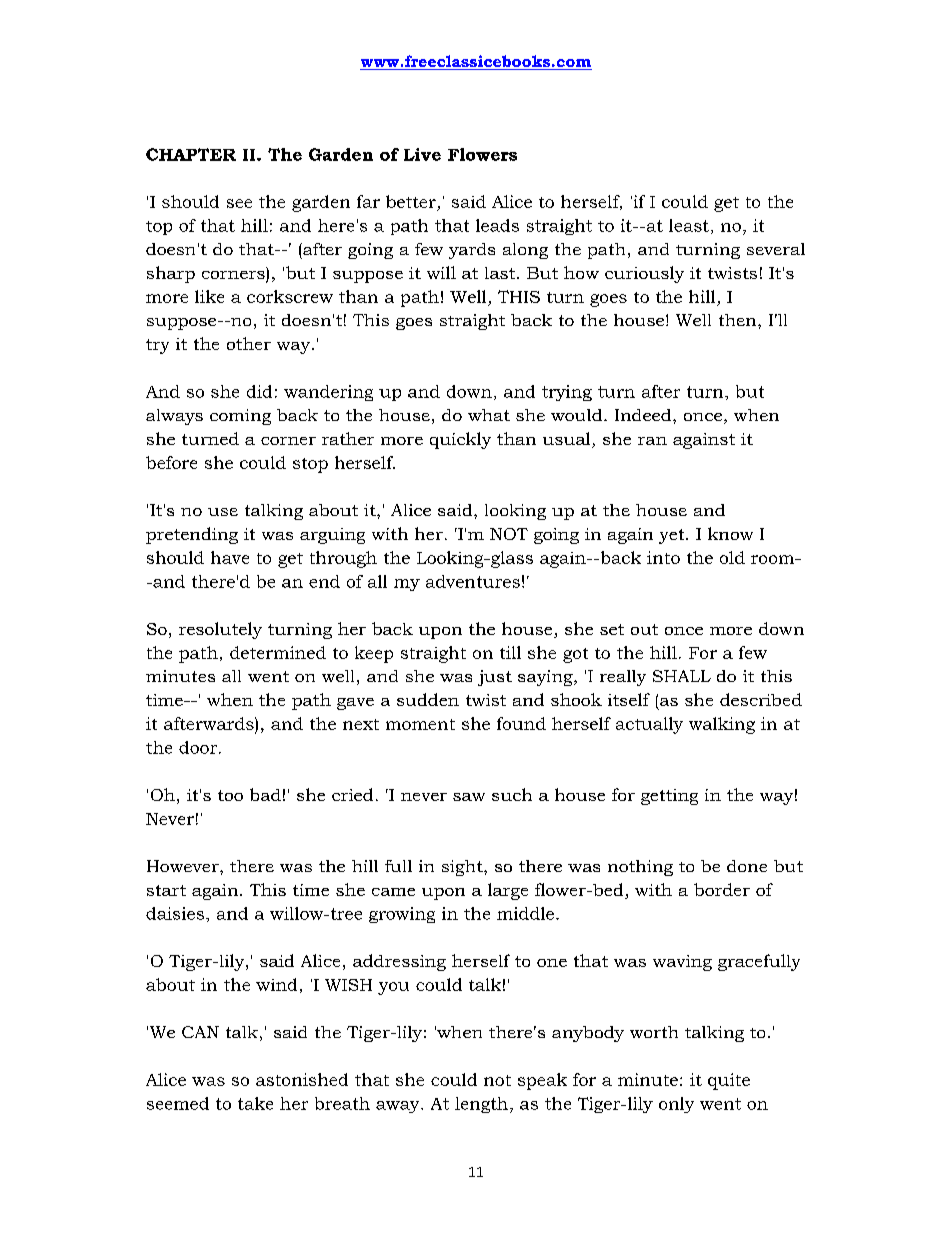 This screenshot has height=1233, width=952. What do you see at coordinates (255, 1103) in the screenshot?
I see `take` at bounding box center [255, 1103].
